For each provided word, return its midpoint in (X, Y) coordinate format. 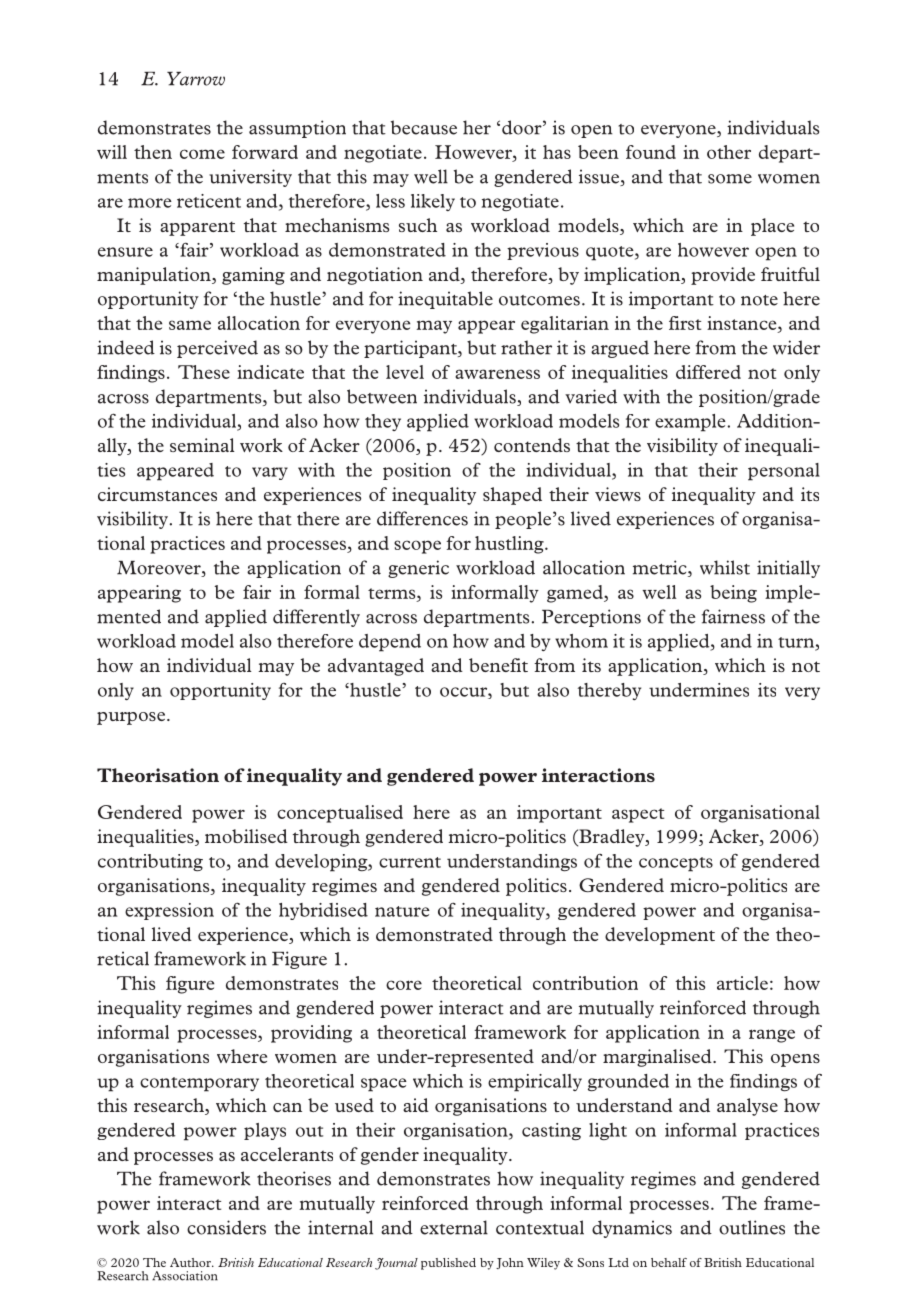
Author (191, 1262)
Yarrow (196, 79)
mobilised (246, 836)
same (190, 325)
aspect (638, 815)
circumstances (157, 494)
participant (411, 349)
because (424, 127)
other (729, 152)
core (404, 985)
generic (418, 569)
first (685, 323)
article (742, 983)
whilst (725, 567)
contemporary (199, 1084)
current (410, 862)
